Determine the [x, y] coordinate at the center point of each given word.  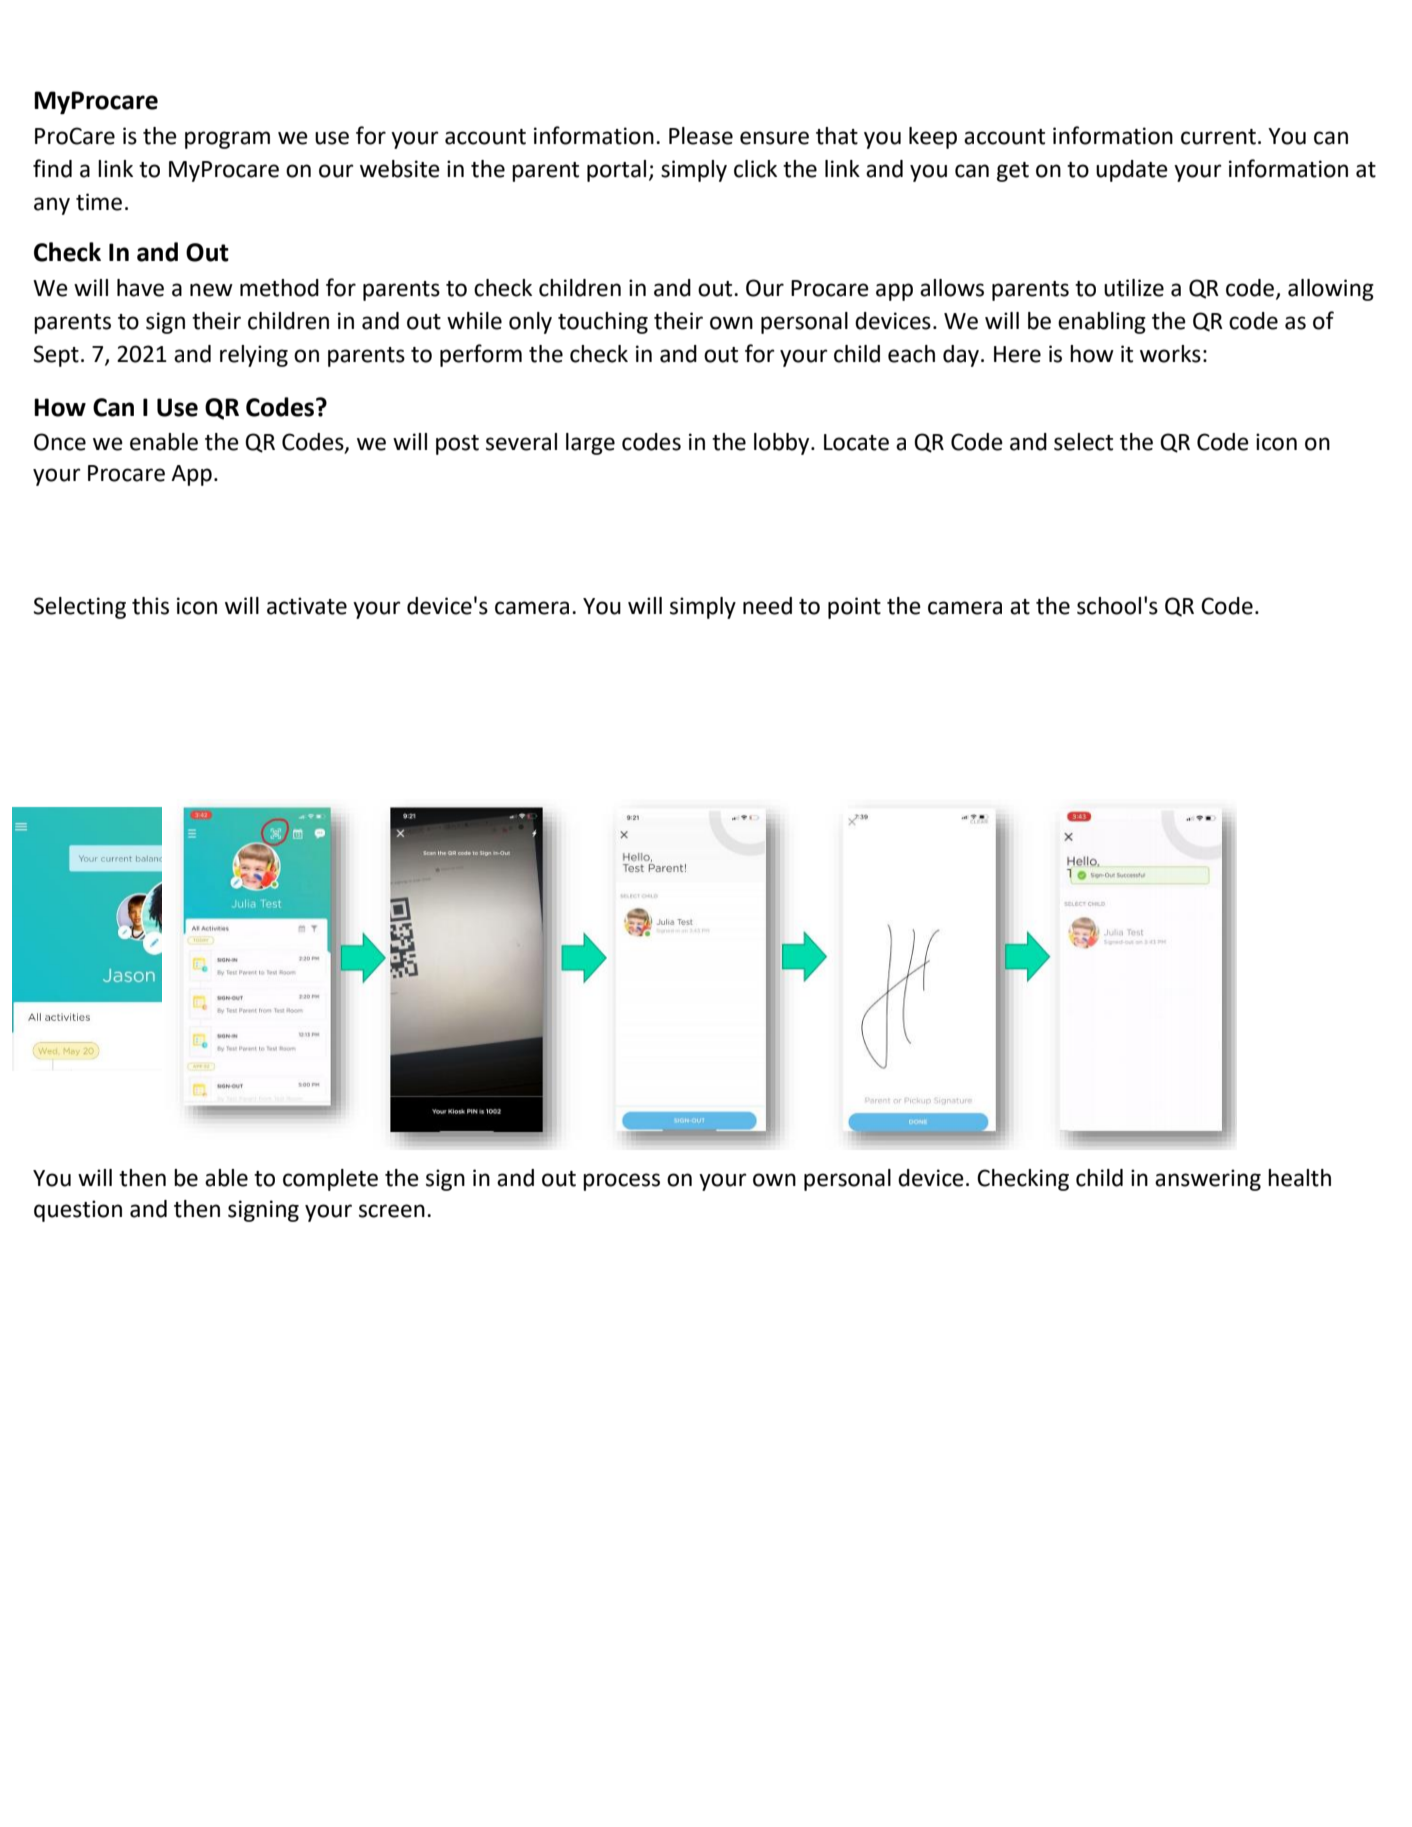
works [1170, 354]
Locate [856, 442]
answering [1208, 1180]
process [621, 1182]
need [767, 606]
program [227, 140]
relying [254, 356]
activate [307, 606]
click [755, 169]
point [854, 608]
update [1132, 171]
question [78, 1211]
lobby [783, 444]
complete [330, 1180]
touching [603, 323]
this [150, 606]
